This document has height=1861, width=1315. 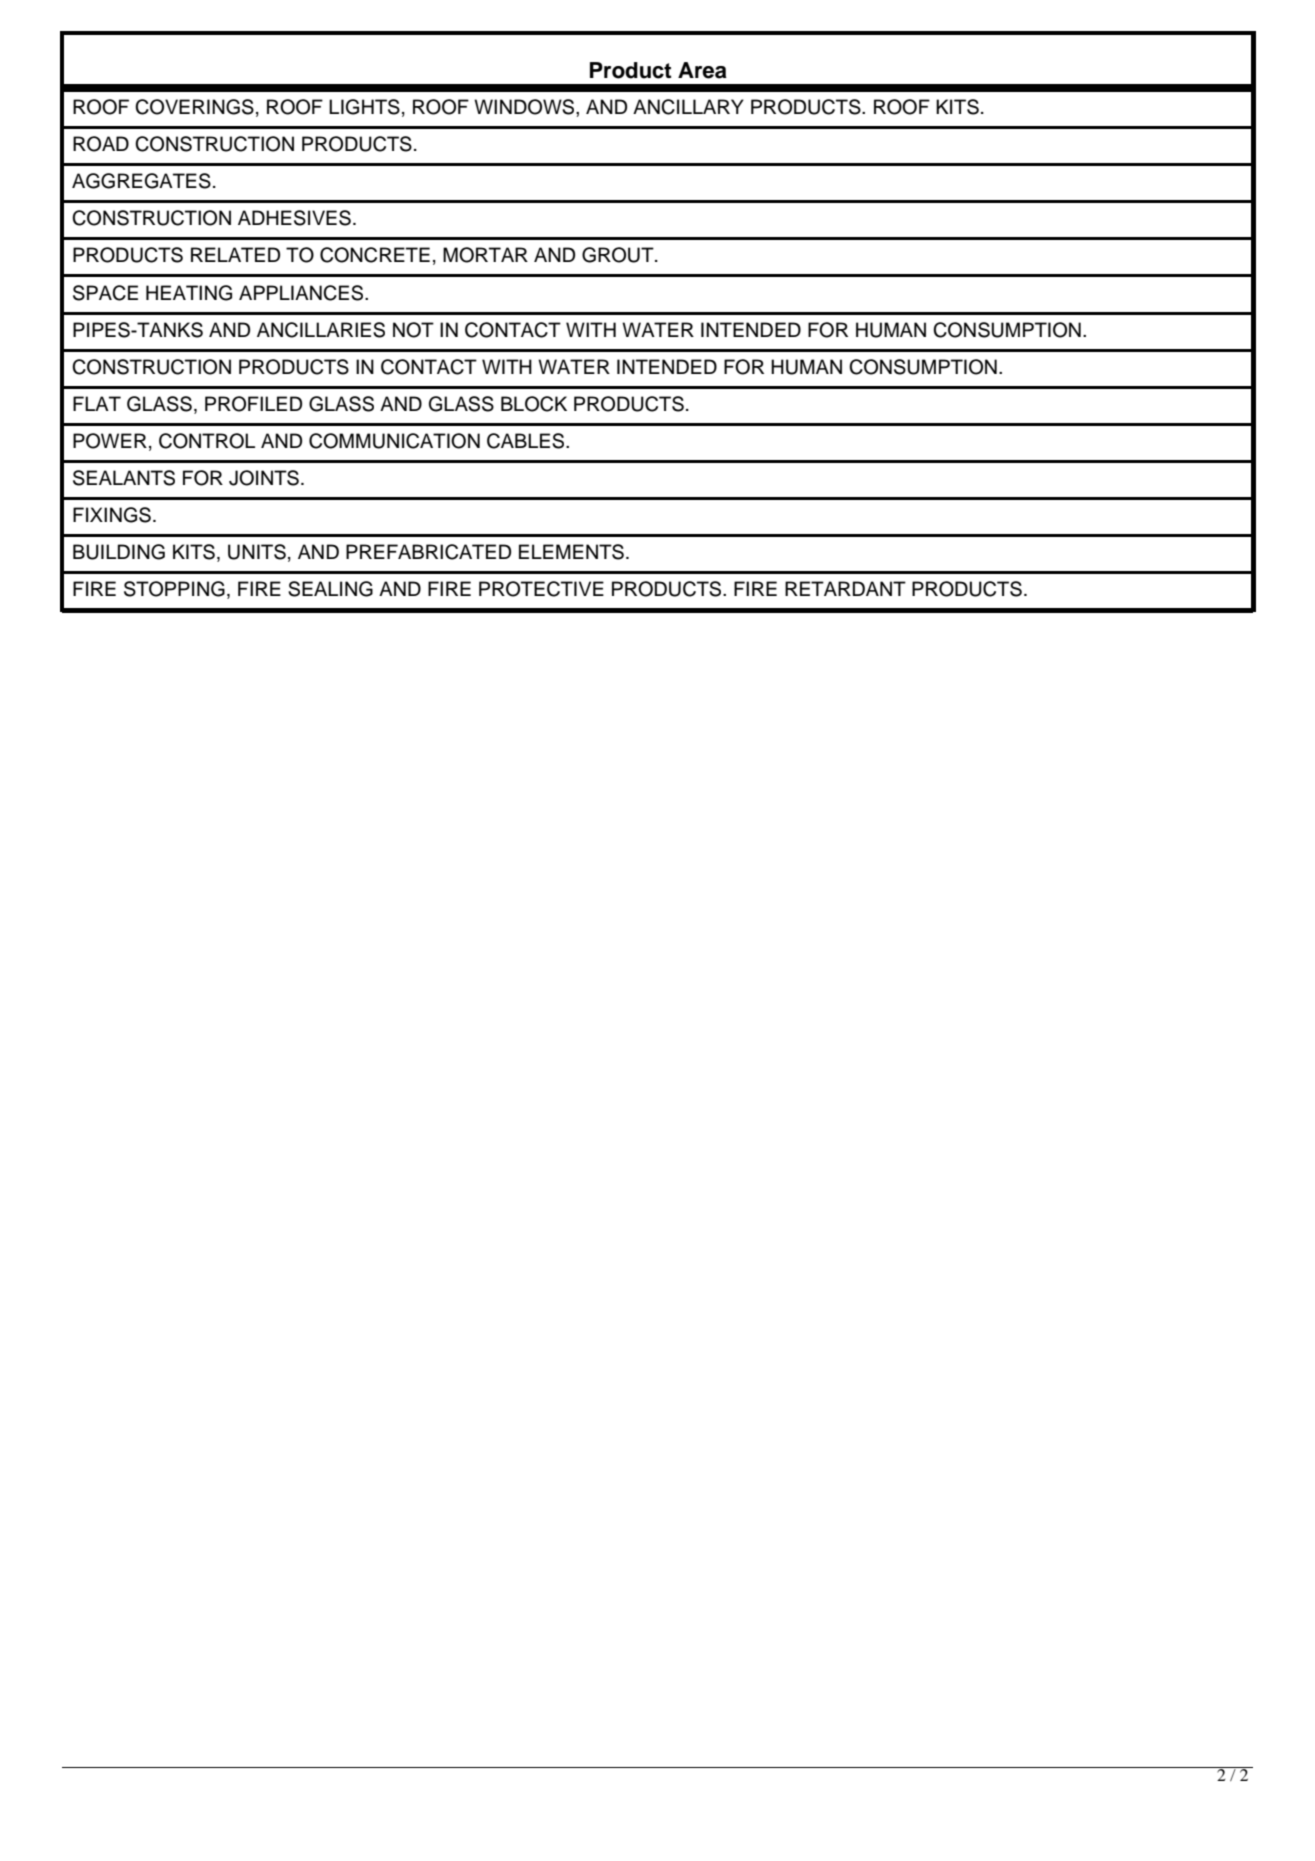 What do you see at coordinates (253, 404) in the document?
I see `PROFILED` at bounding box center [253, 404].
